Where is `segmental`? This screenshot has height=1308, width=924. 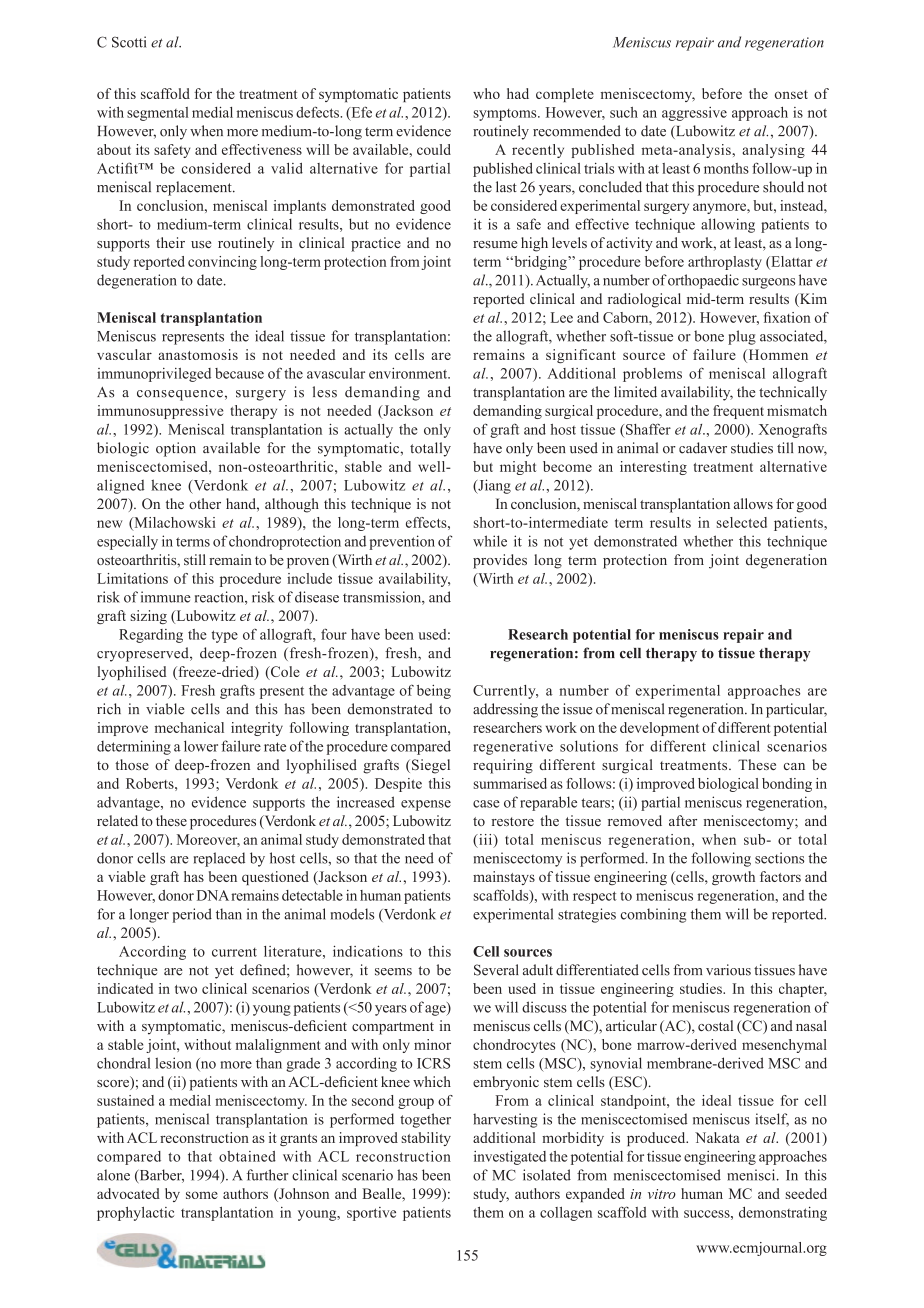 segmental is located at coordinates (158, 114).
